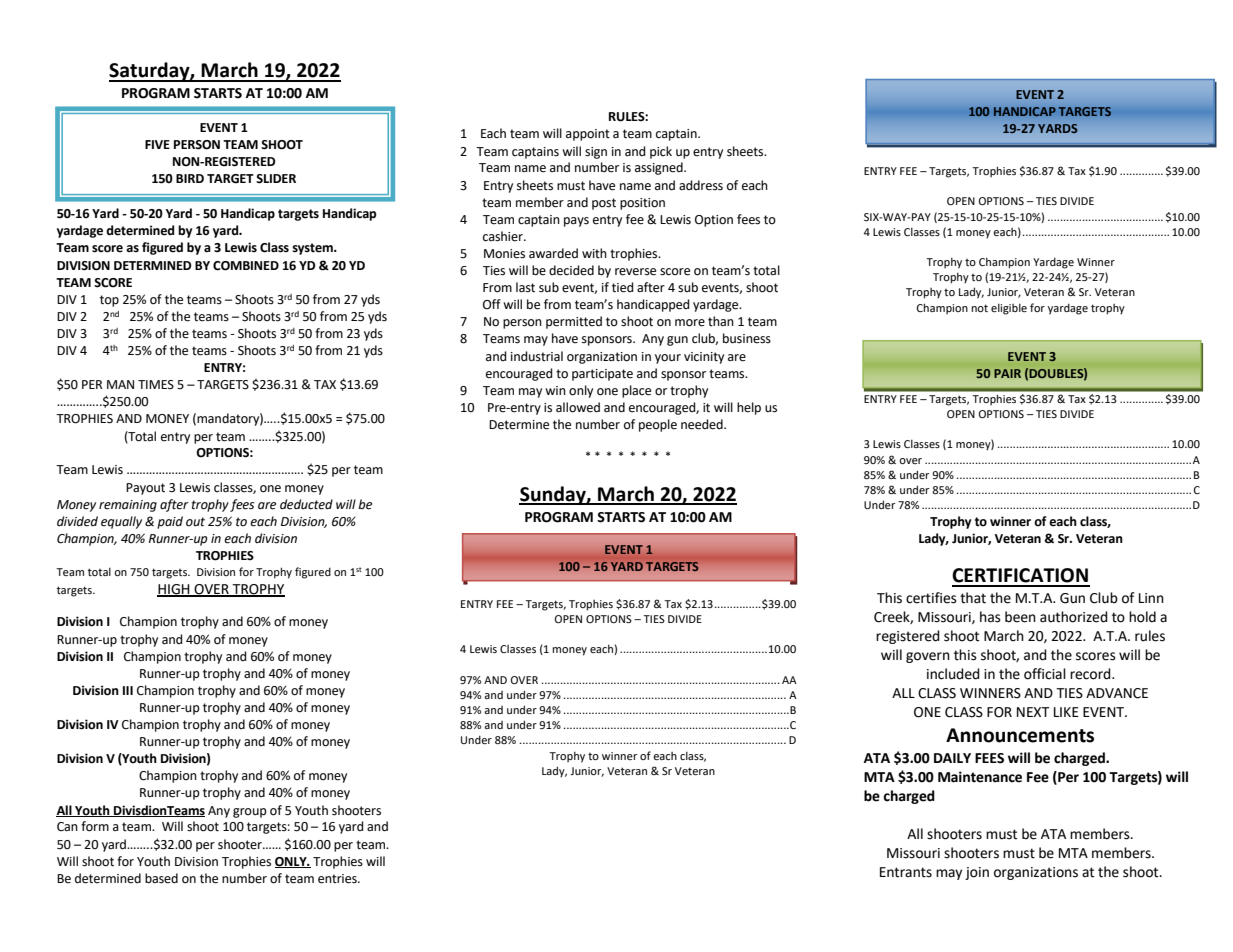  Describe the element at coordinates (977, 873) in the screenshot. I see `join` at that location.
